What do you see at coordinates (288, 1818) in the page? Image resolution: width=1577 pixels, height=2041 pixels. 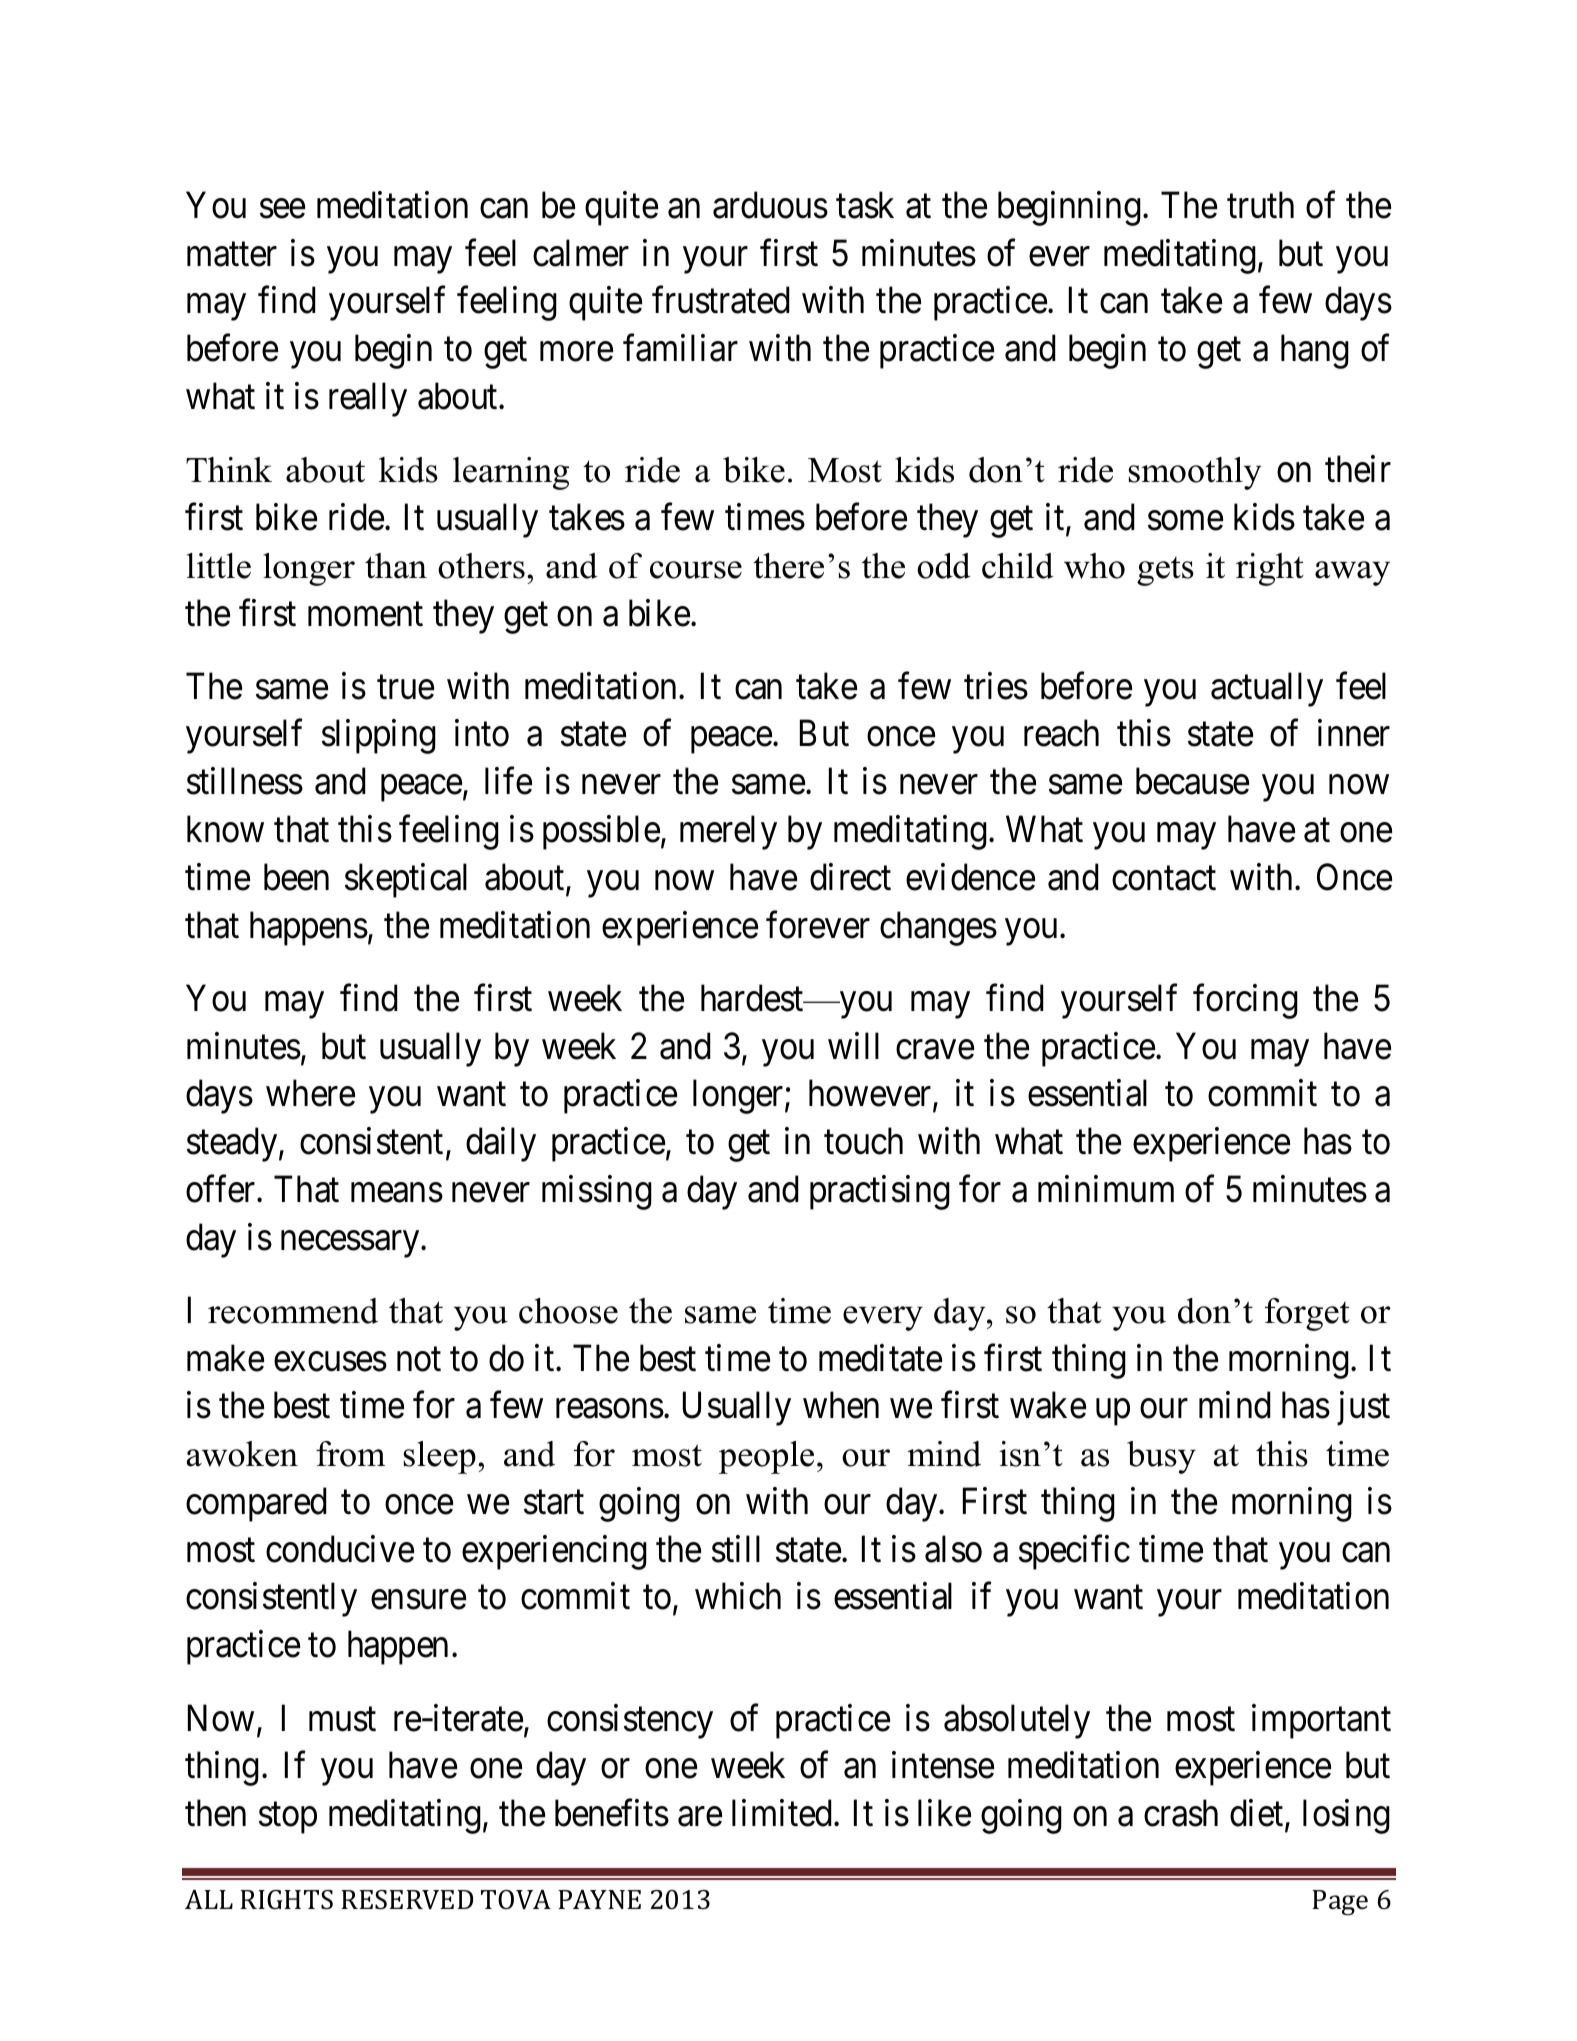 I see `stop` at bounding box center [288, 1818].
